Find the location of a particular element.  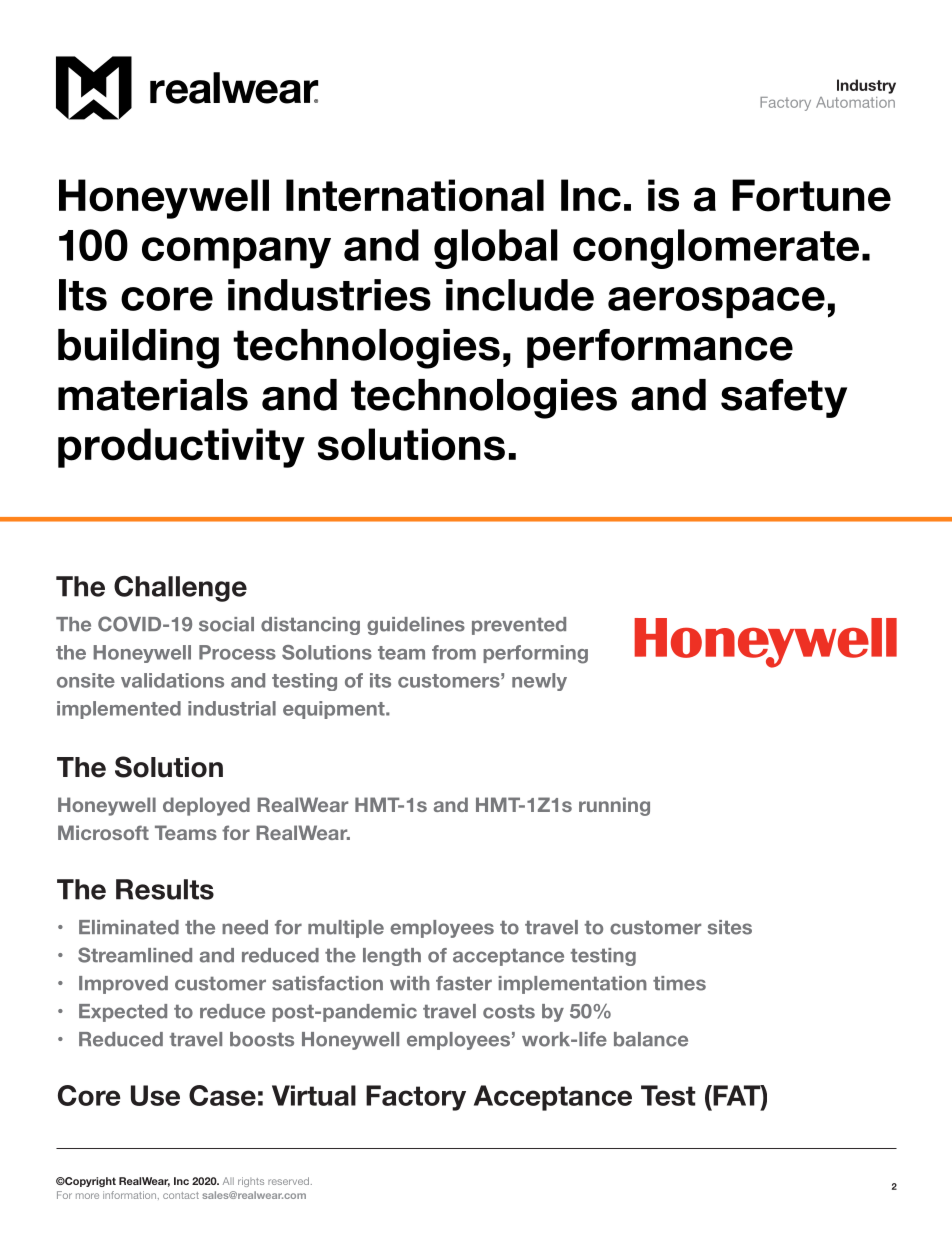

social is located at coordinates (226, 624).
